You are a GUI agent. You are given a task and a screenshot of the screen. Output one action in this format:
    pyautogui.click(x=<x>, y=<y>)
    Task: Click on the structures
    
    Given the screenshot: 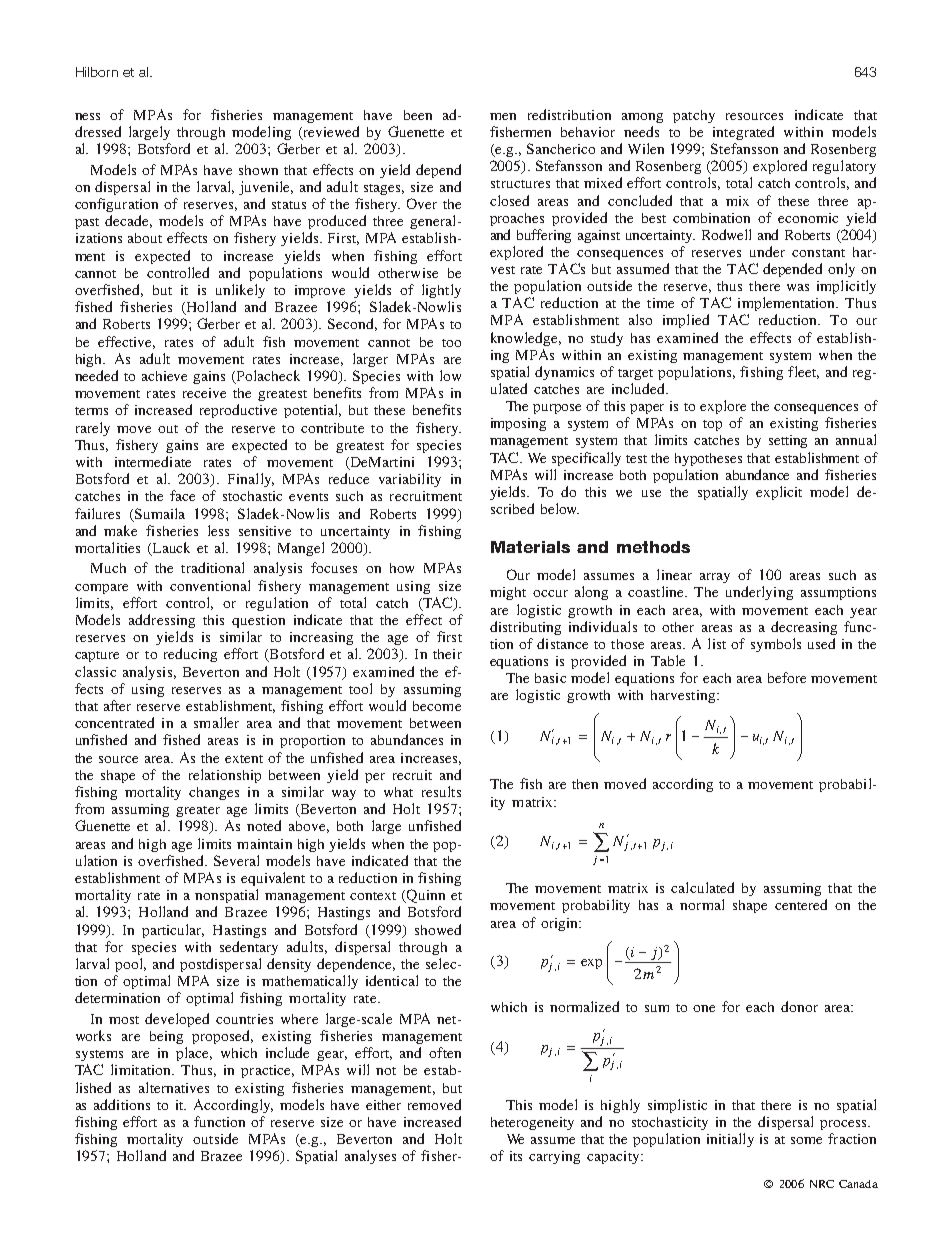 What is the action you would take?
    pyautogui.click(x=520, y=184)
